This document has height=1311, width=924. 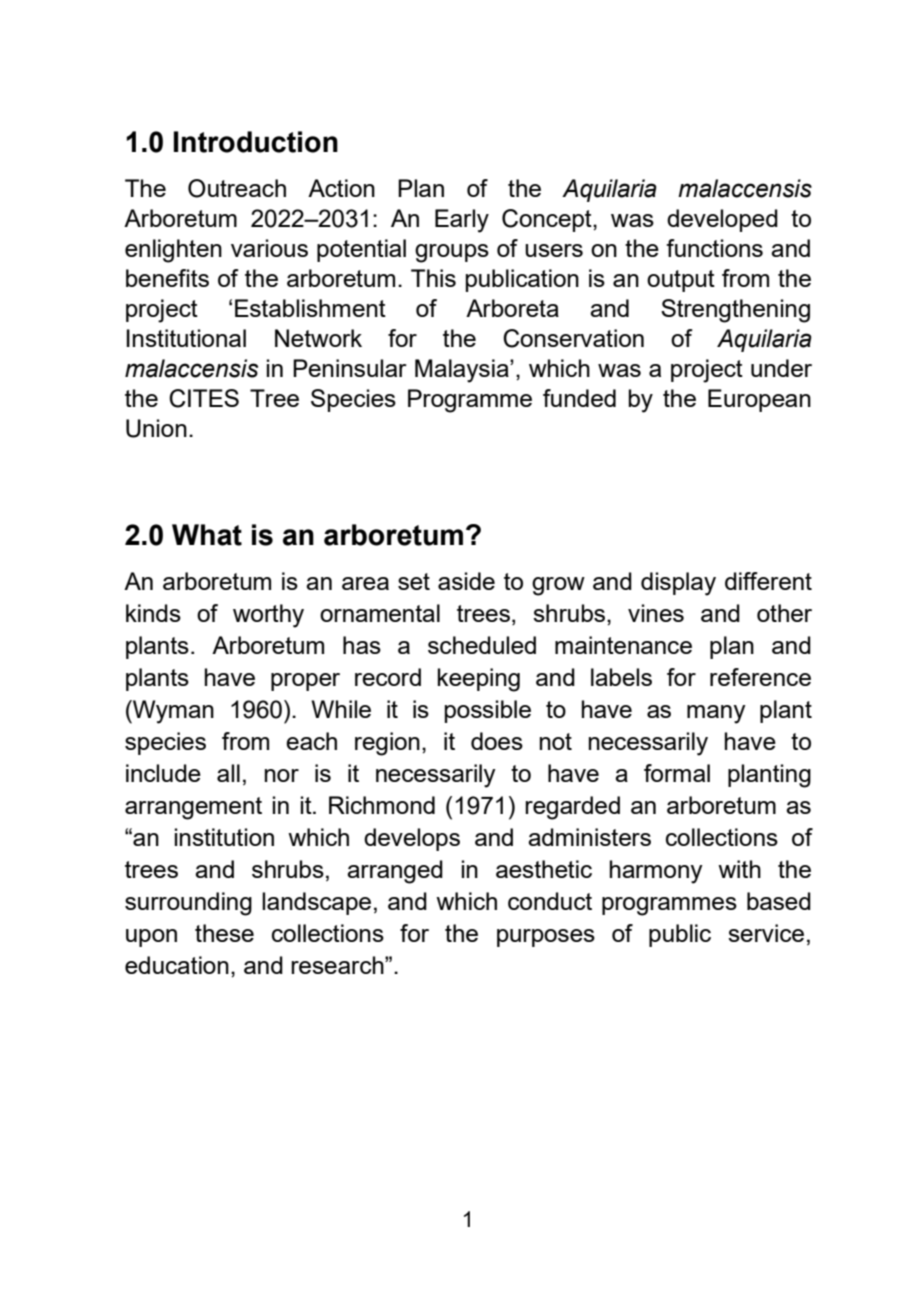 I want to click on display, so click(x=678, y=584).
